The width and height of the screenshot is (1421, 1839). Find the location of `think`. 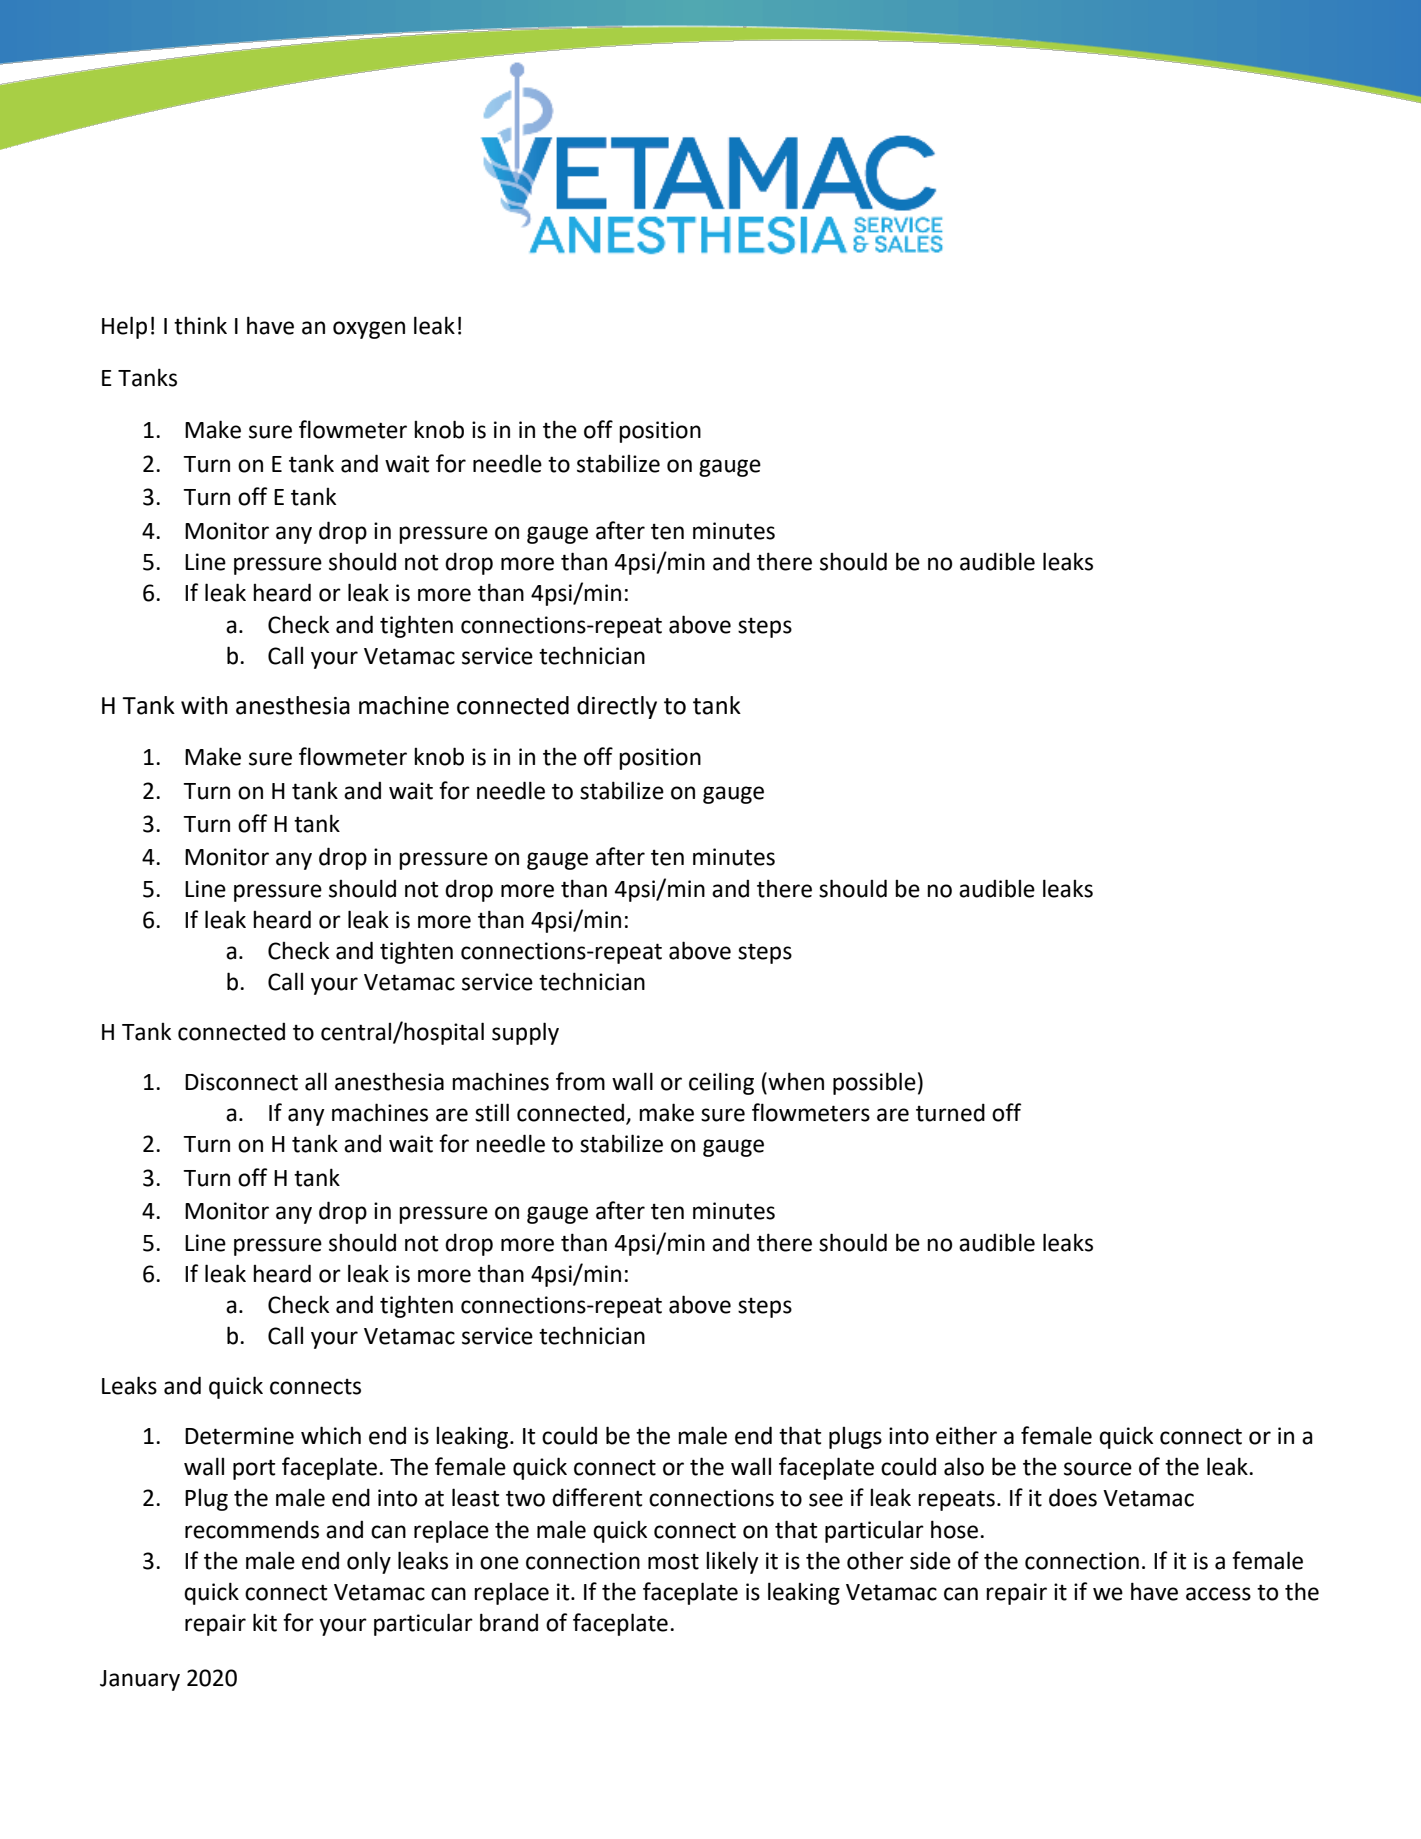

think is located at coordinates (200, 325).
